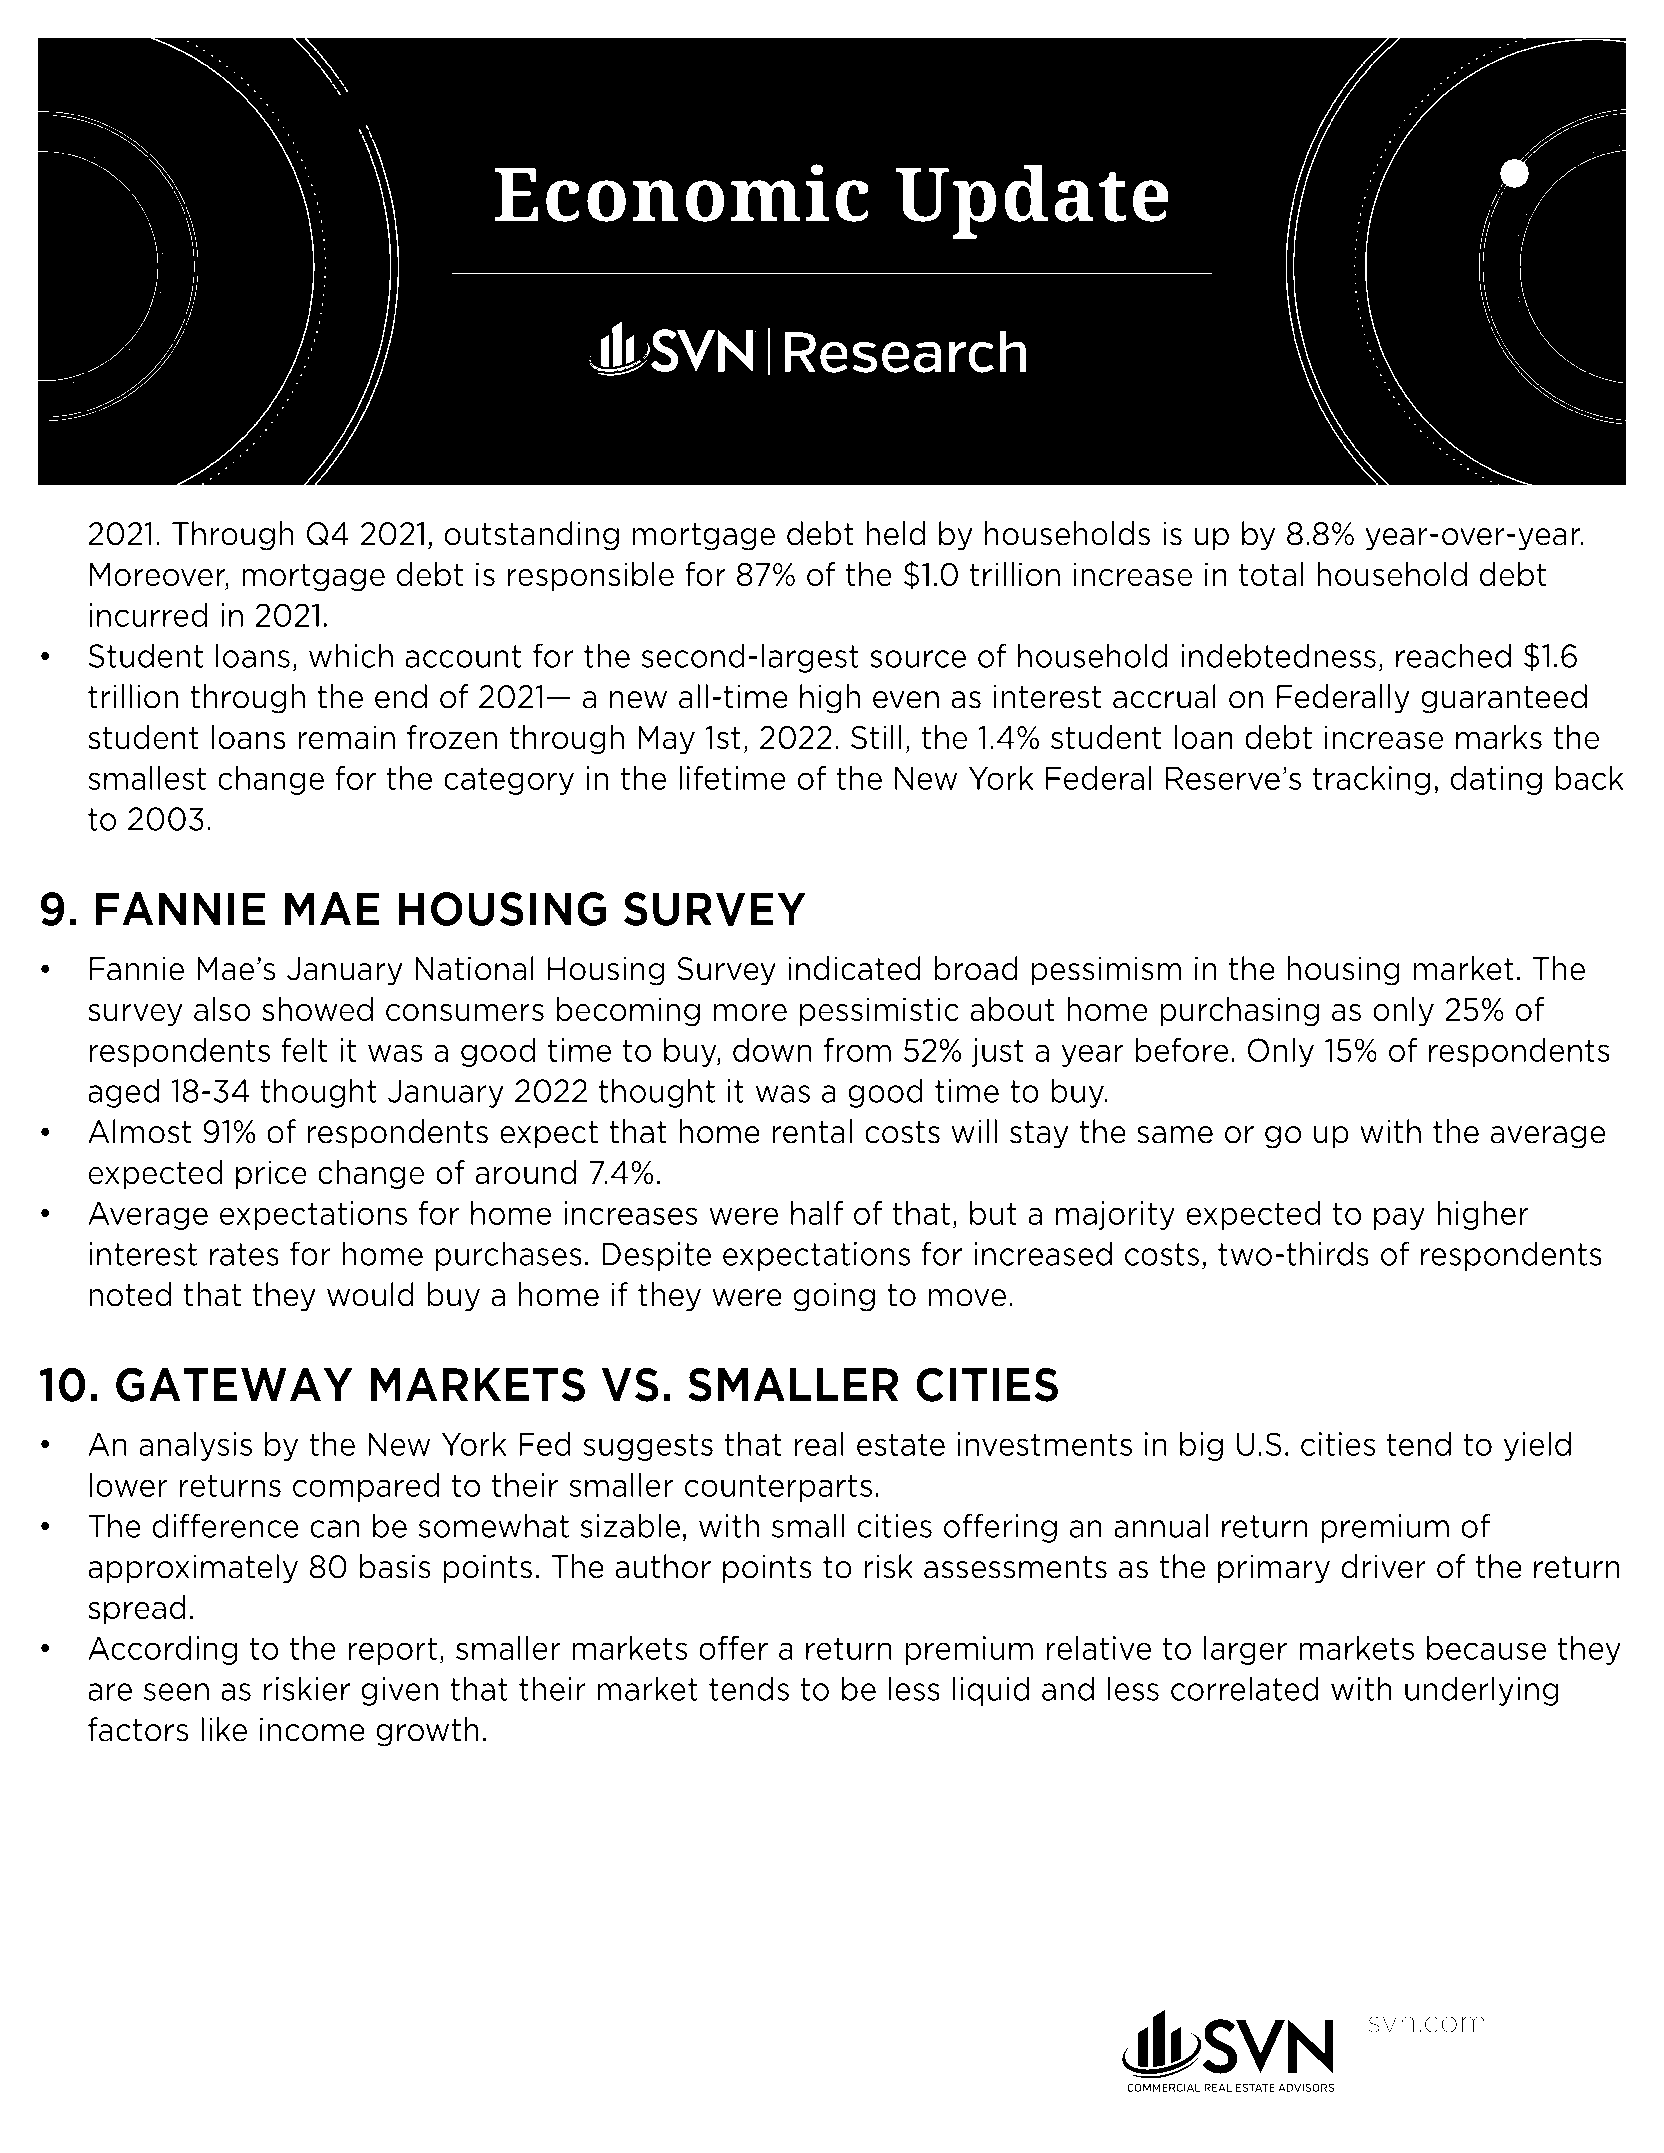 This page has width=1664, height=2153. What do you see at coordinates (896, 533) in the page?
I see `held` at bounding box center [896, 533].
